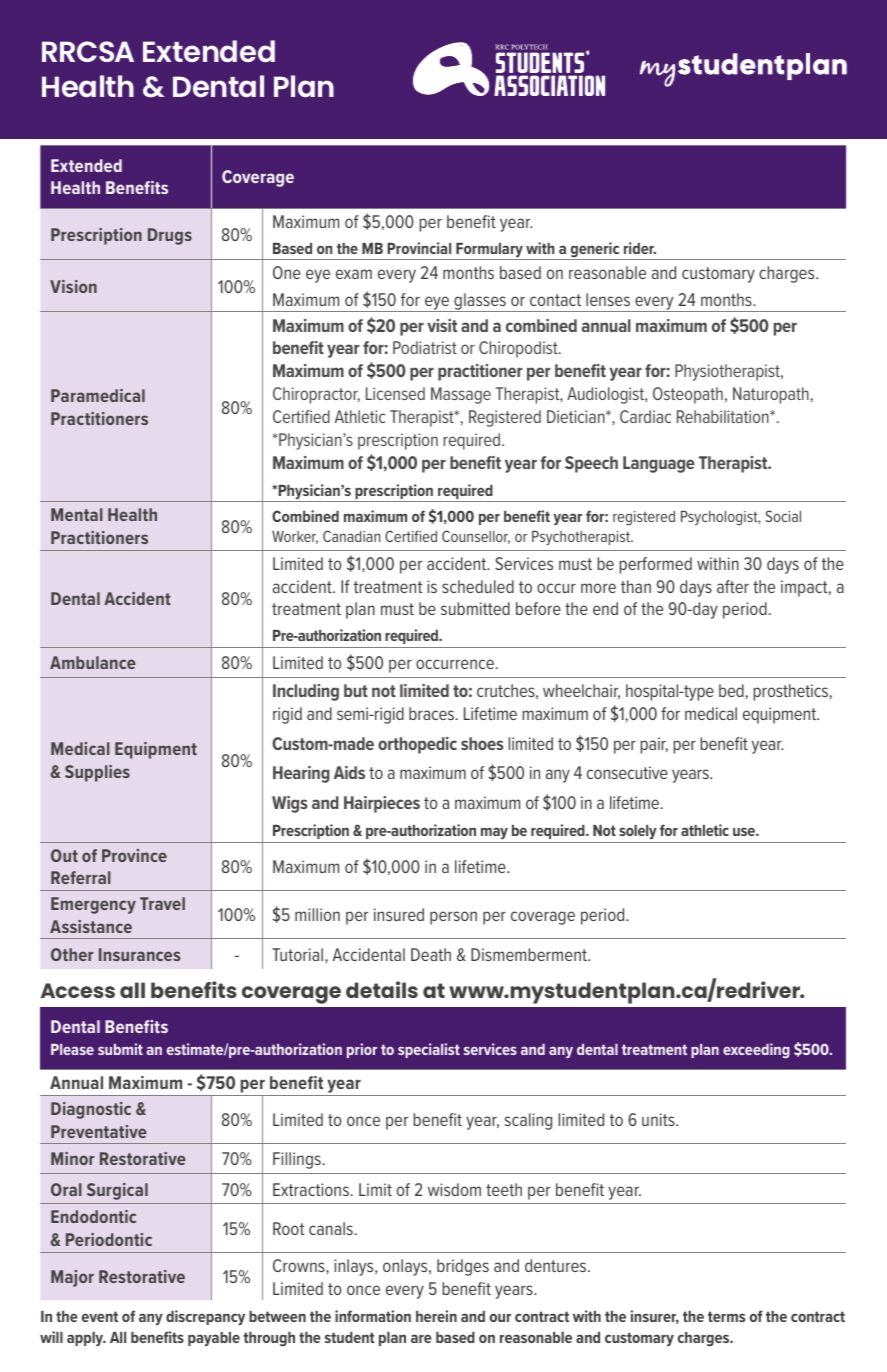  I want to click on bed, so click(731, 690).
